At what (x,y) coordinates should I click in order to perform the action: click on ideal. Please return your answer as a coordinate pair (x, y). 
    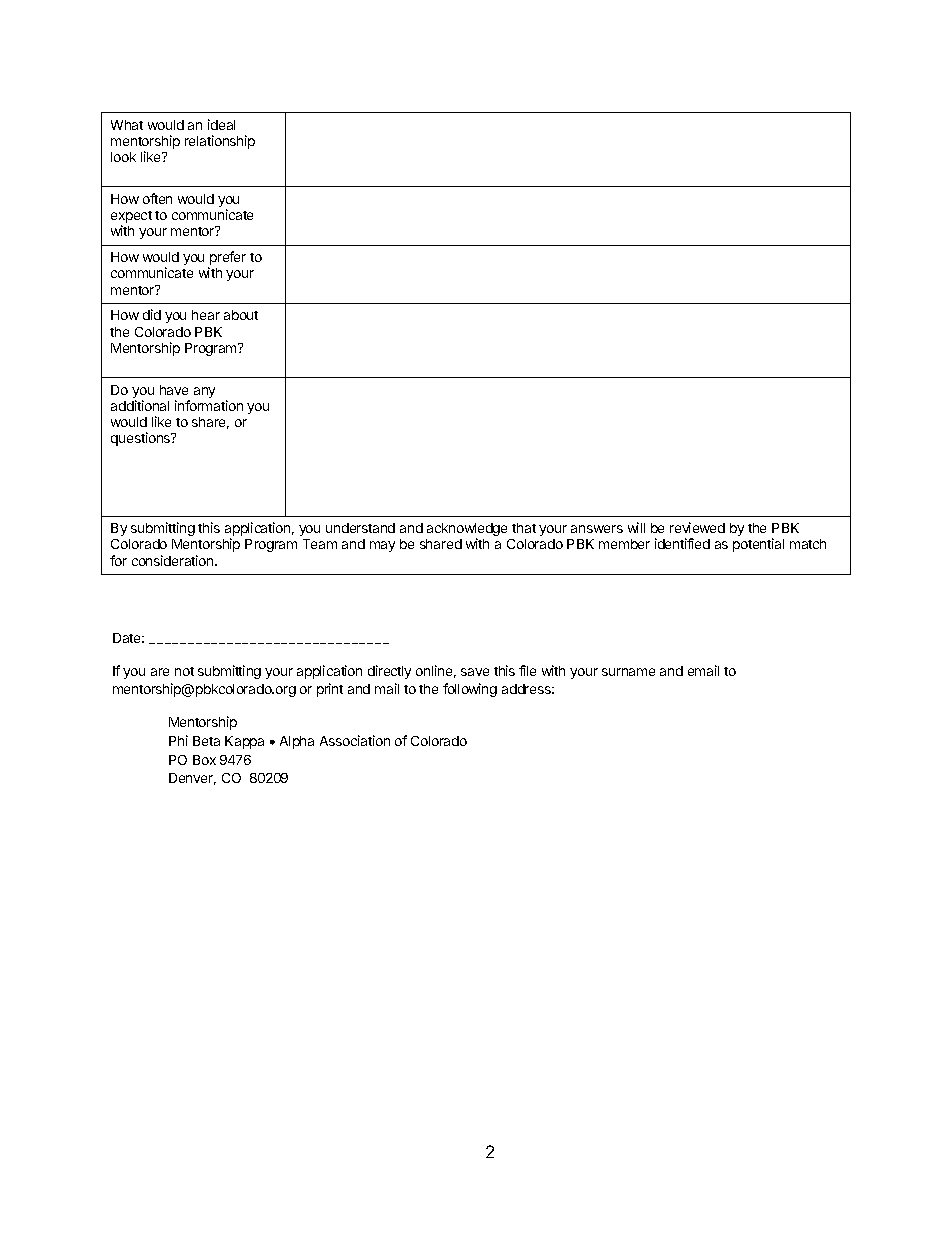
    Looking at the image, I should click on (221, 124).
